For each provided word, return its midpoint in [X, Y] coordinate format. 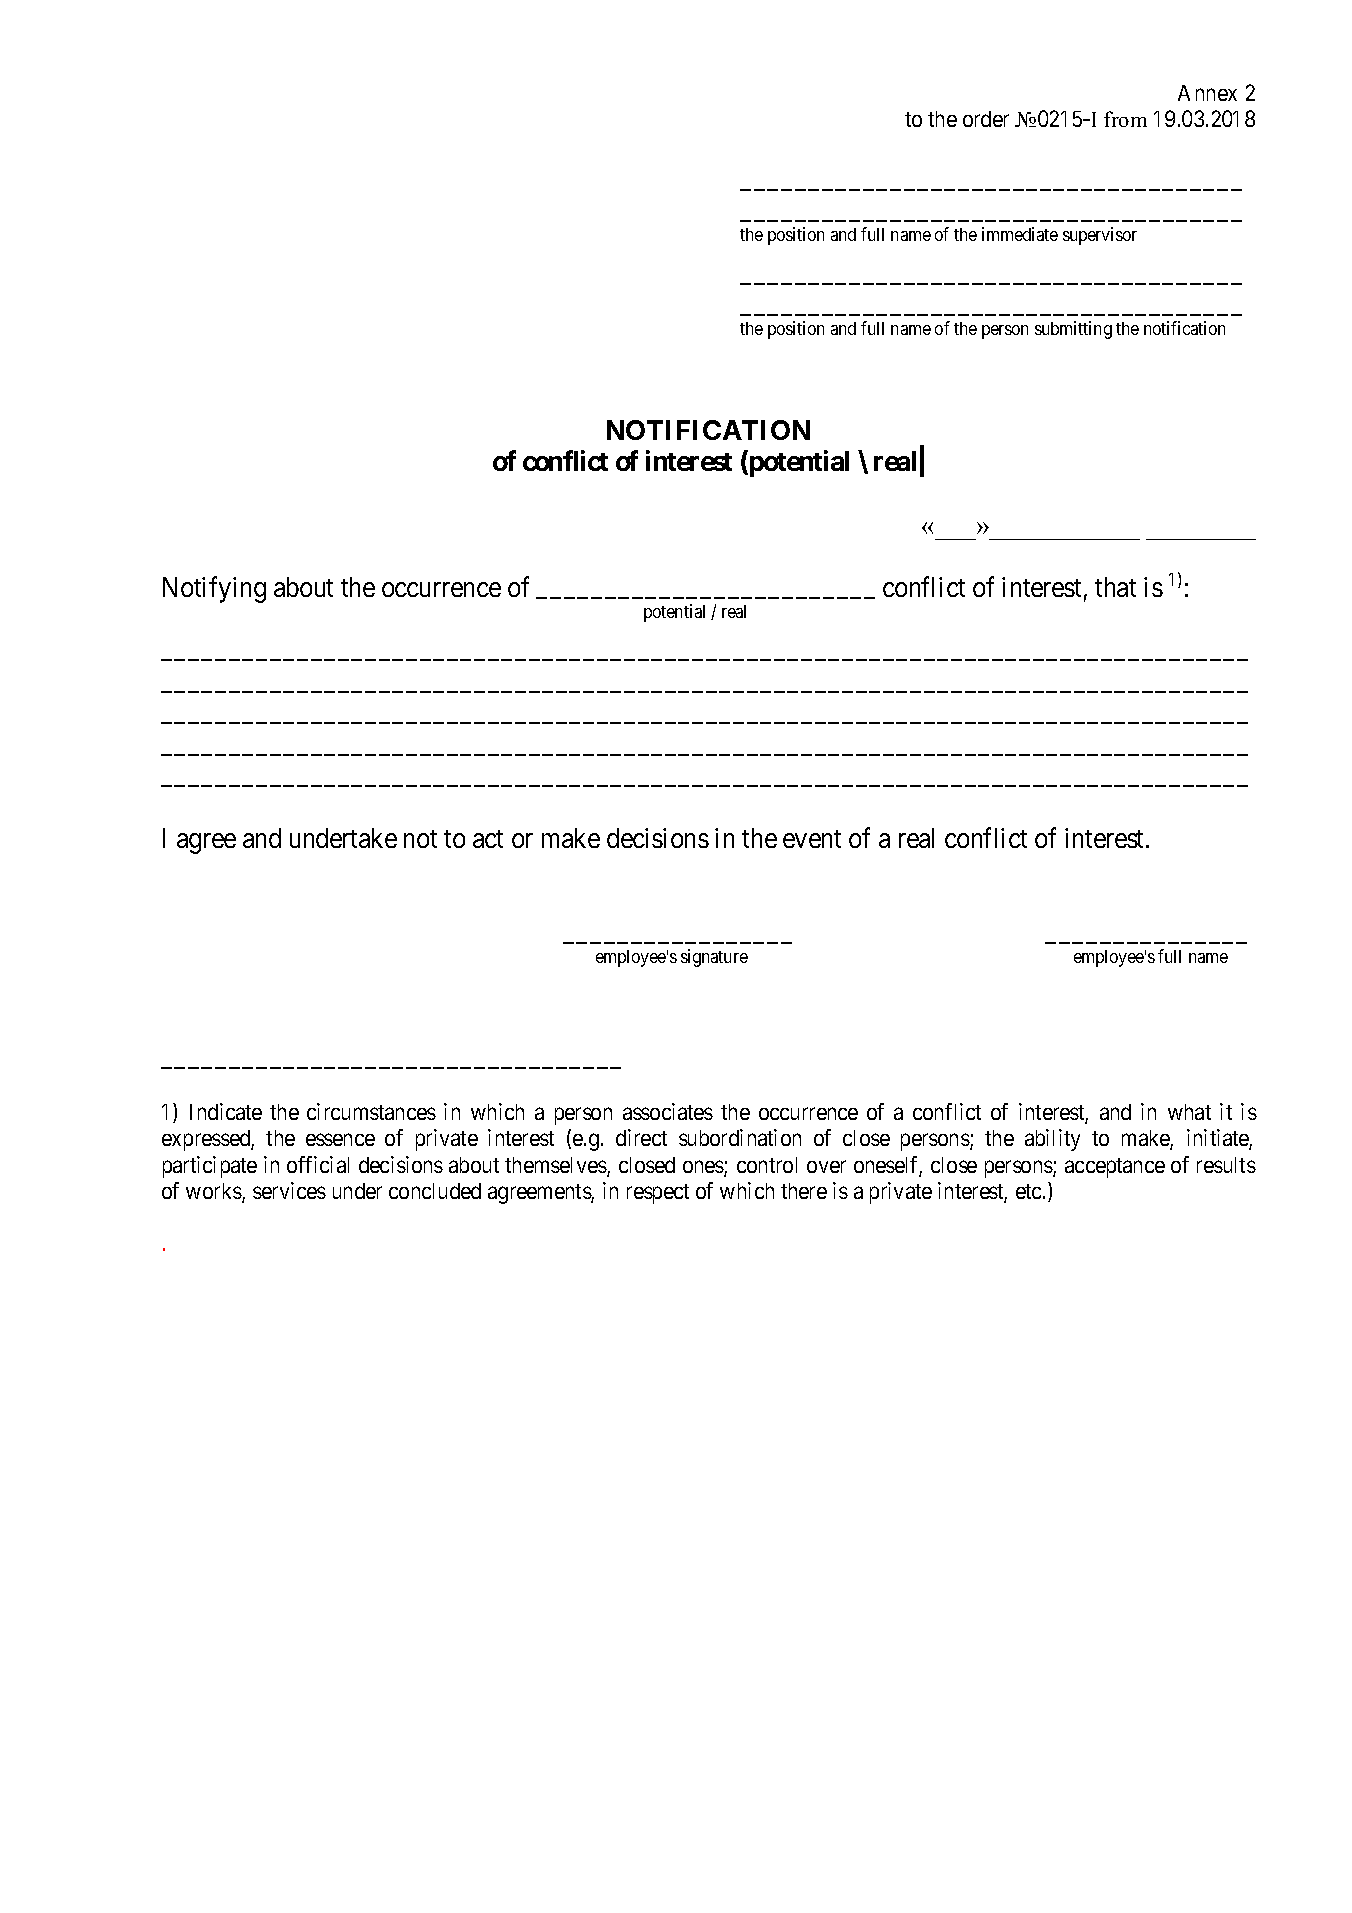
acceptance [1115, 1168]
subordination [740, 1137]
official [318, 1164]
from [1125, 119]
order [986, 119]
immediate [1020, 234]
